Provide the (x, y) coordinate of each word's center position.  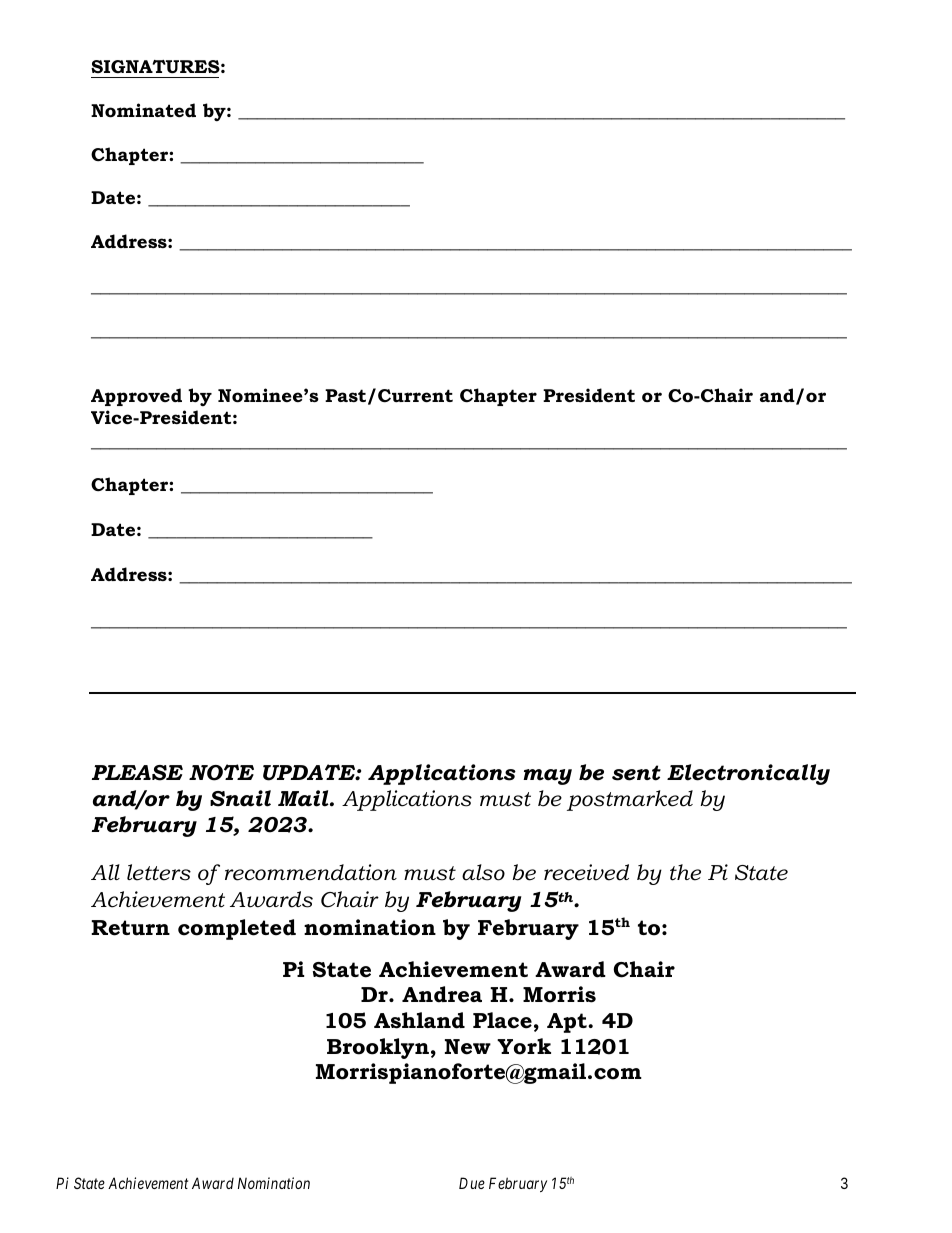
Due (472, 1183)
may (547, 777)
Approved (136, 397)
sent (636, 773)
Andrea (442, 994)
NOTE (221, 772)
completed (237, 929)
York (524, 1046)
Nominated (143, 110)
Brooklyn (378, 1048)
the (685, 872)
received (586, 872)
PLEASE (137, 773)
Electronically (748, 774)
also (483, 872)
